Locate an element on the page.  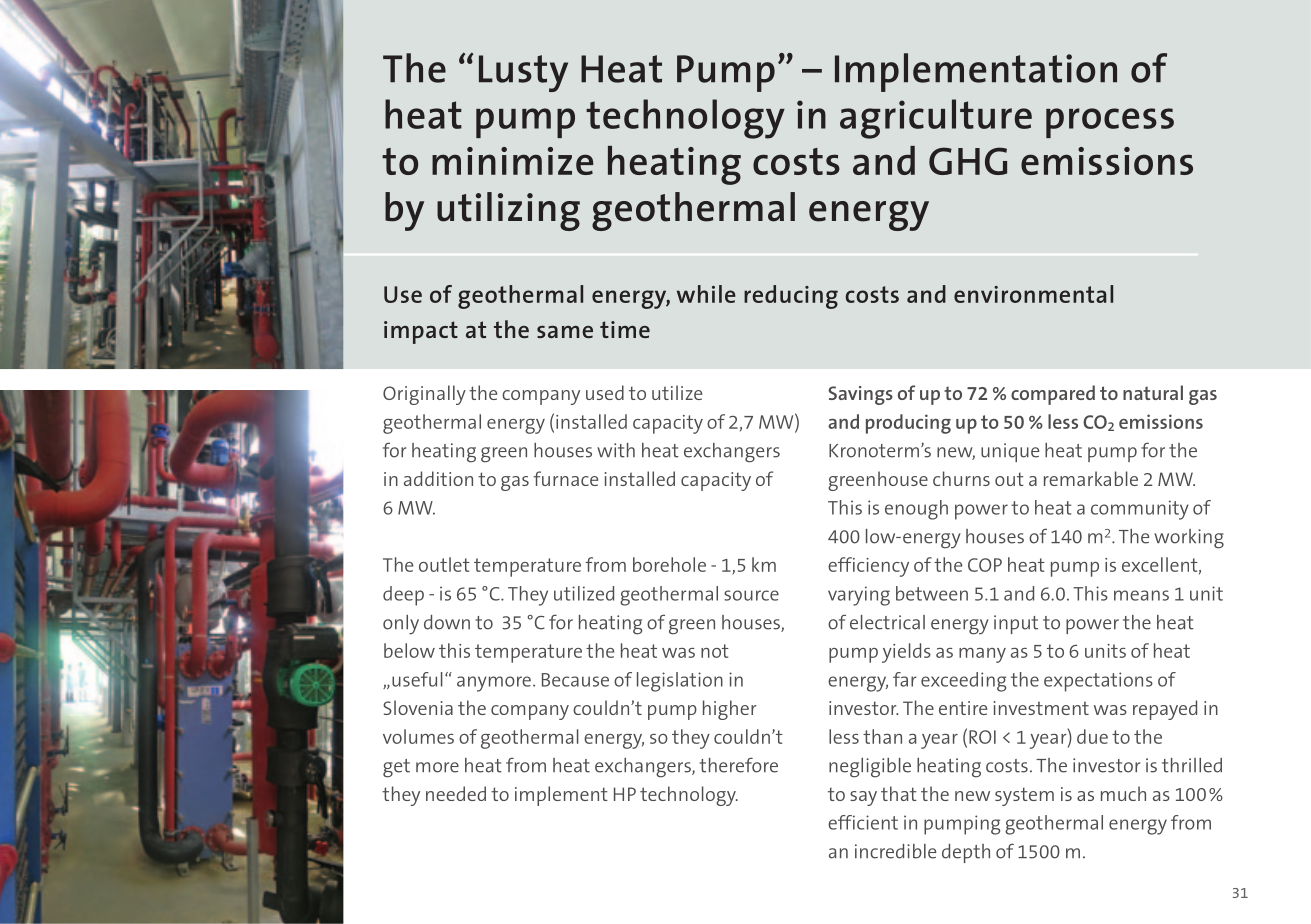
agriculture is located at coordinates (936, 119).
